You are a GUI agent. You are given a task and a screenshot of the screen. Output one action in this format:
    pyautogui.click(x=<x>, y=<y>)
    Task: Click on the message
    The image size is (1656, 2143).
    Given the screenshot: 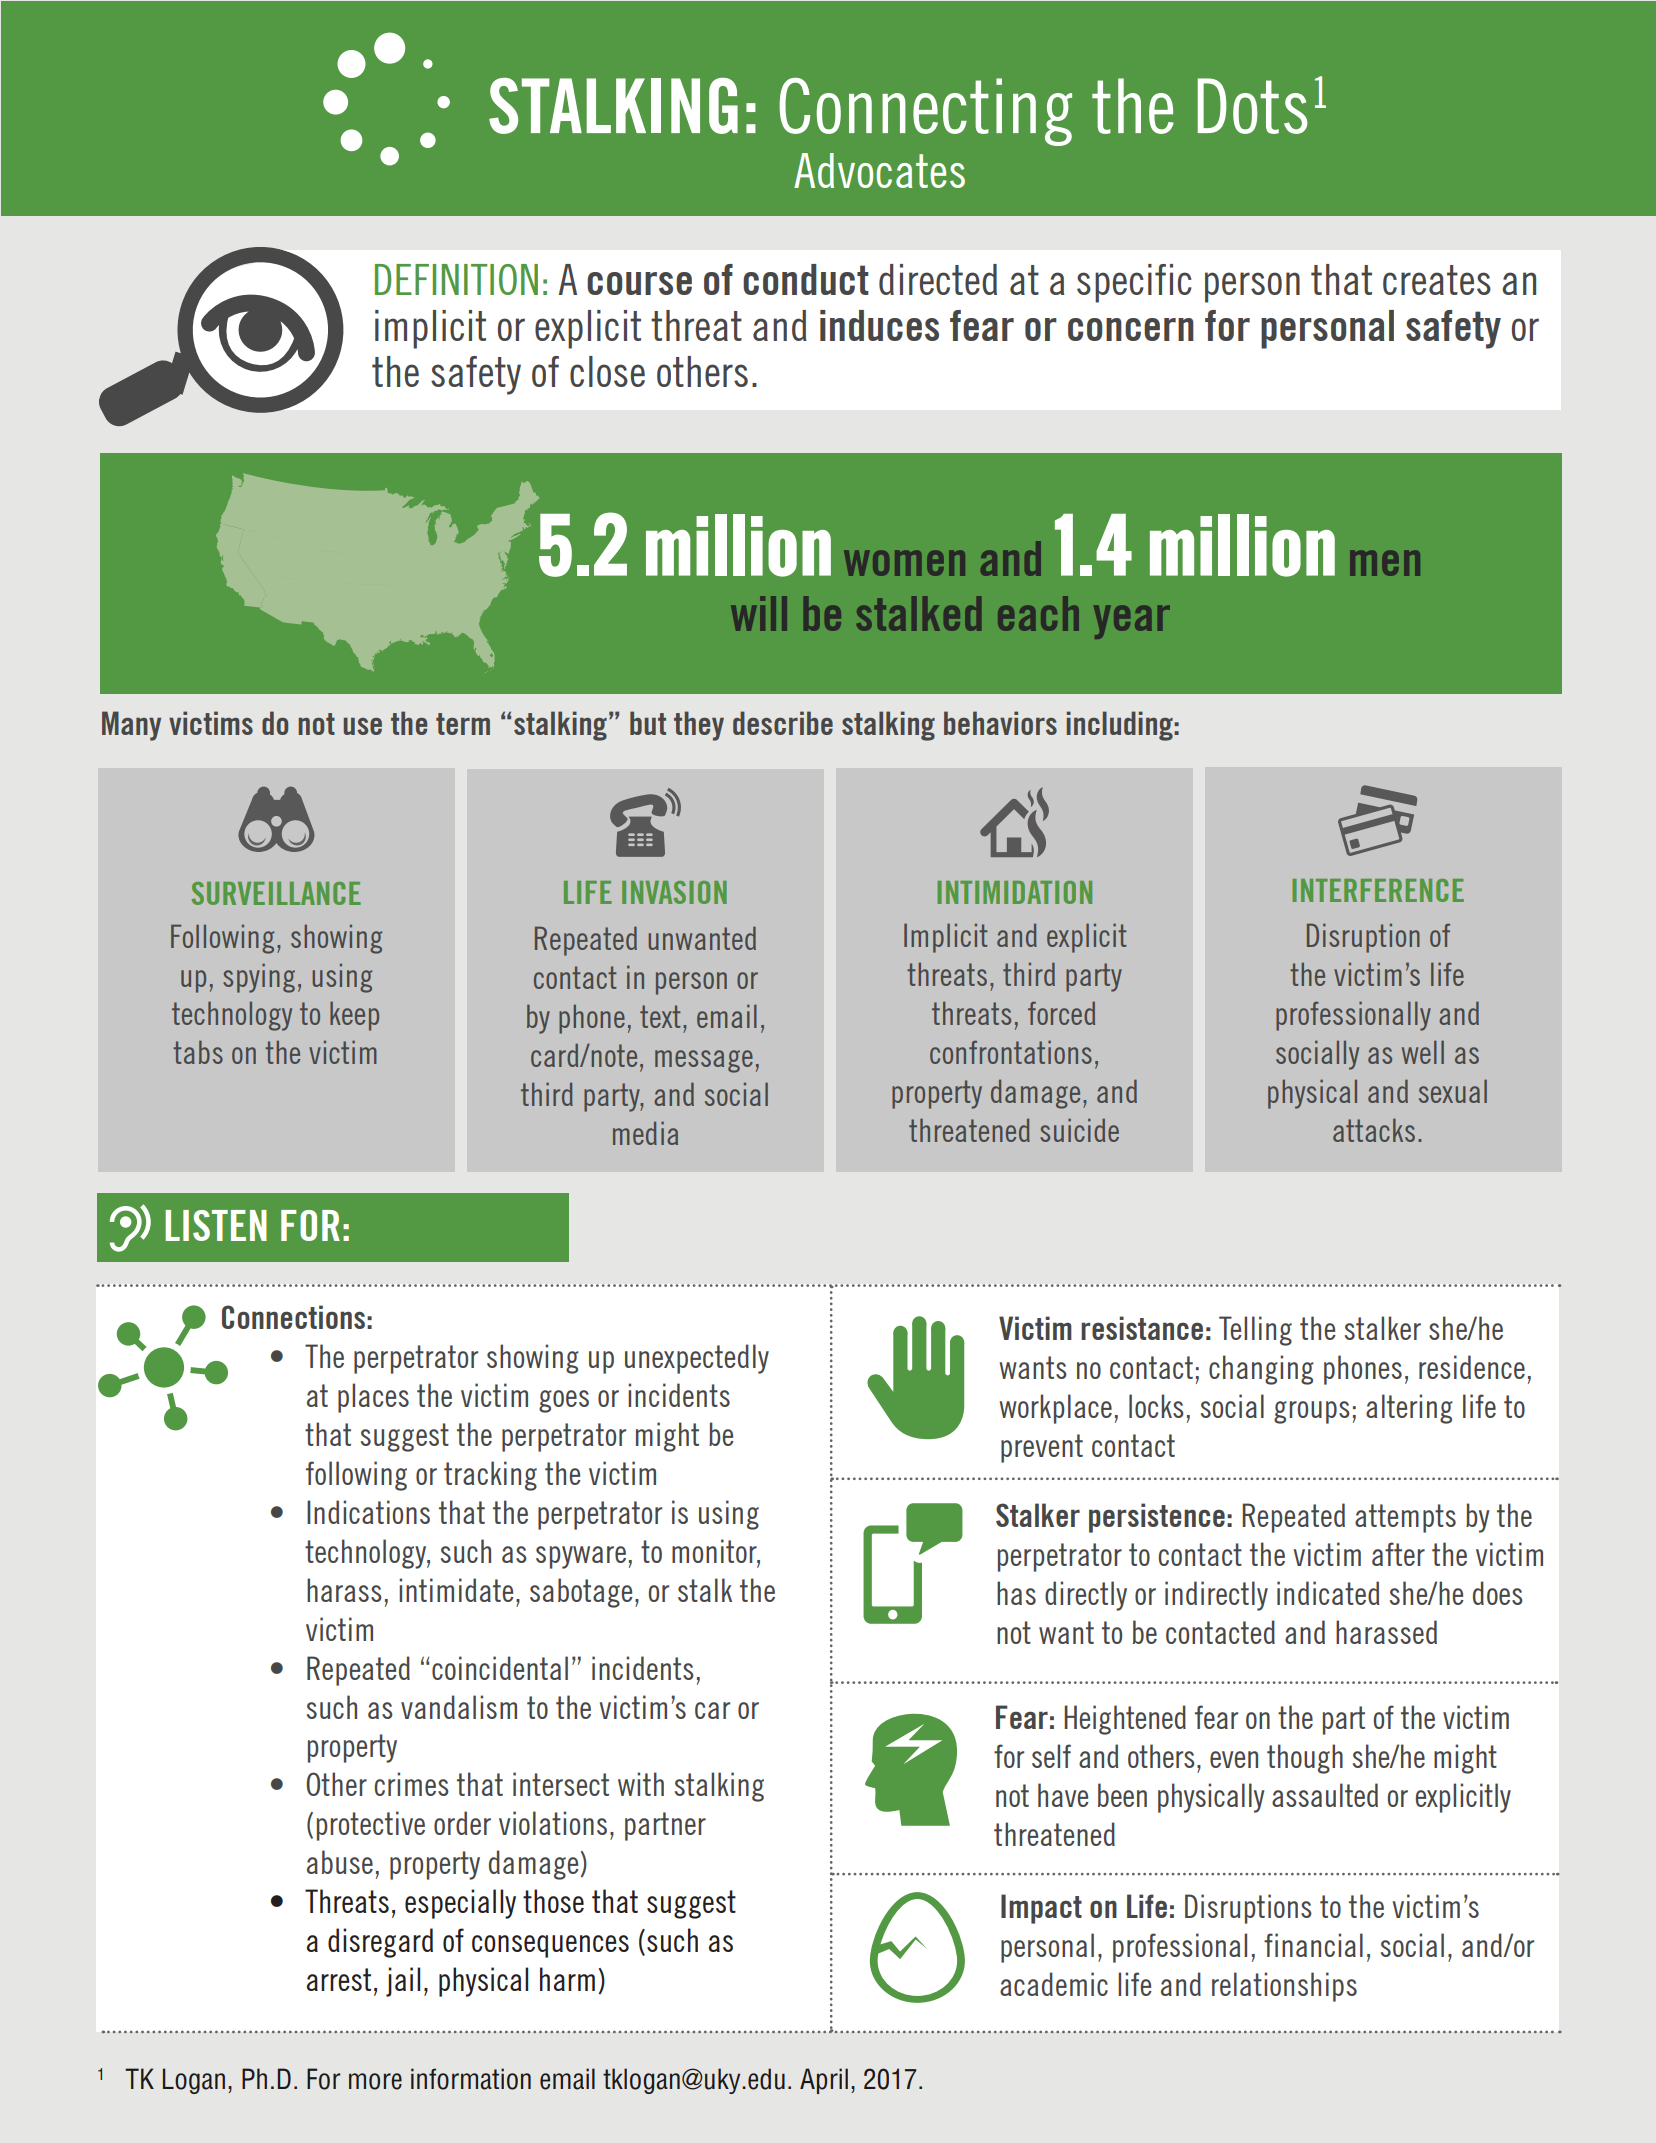 What is the action you would take?
    pyautogui.click(x=704, y=1061)
